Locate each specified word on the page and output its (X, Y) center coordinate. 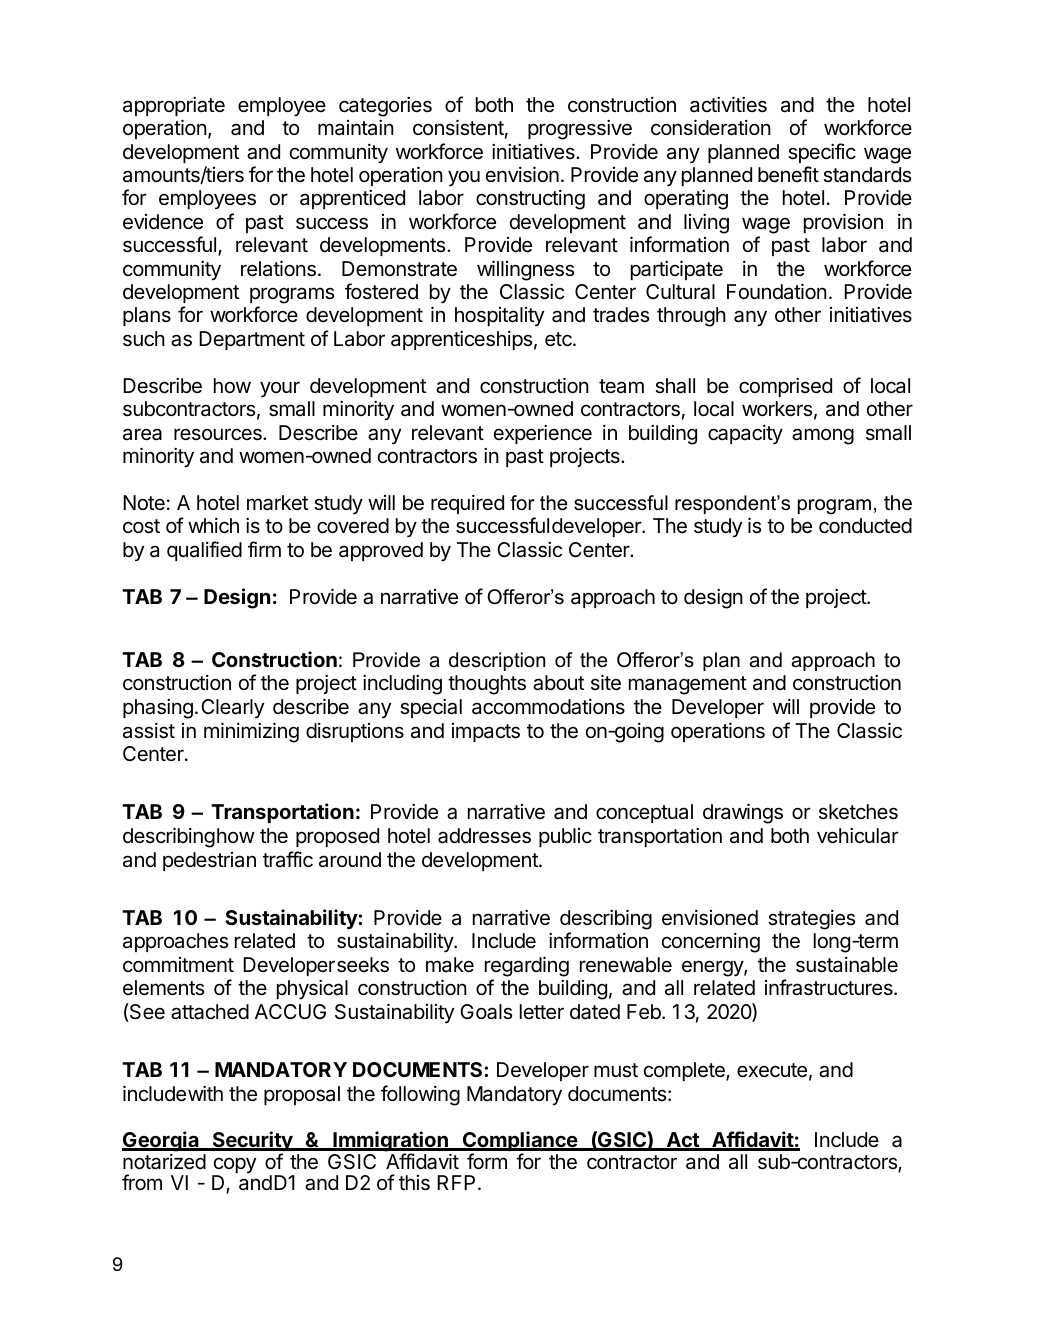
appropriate (174, 106)
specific (822, 153)
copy (234, 1167)
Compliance (520, 1142)
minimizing (251, 732)
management (688, 685)
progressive (580, 130)
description (497, 661)
